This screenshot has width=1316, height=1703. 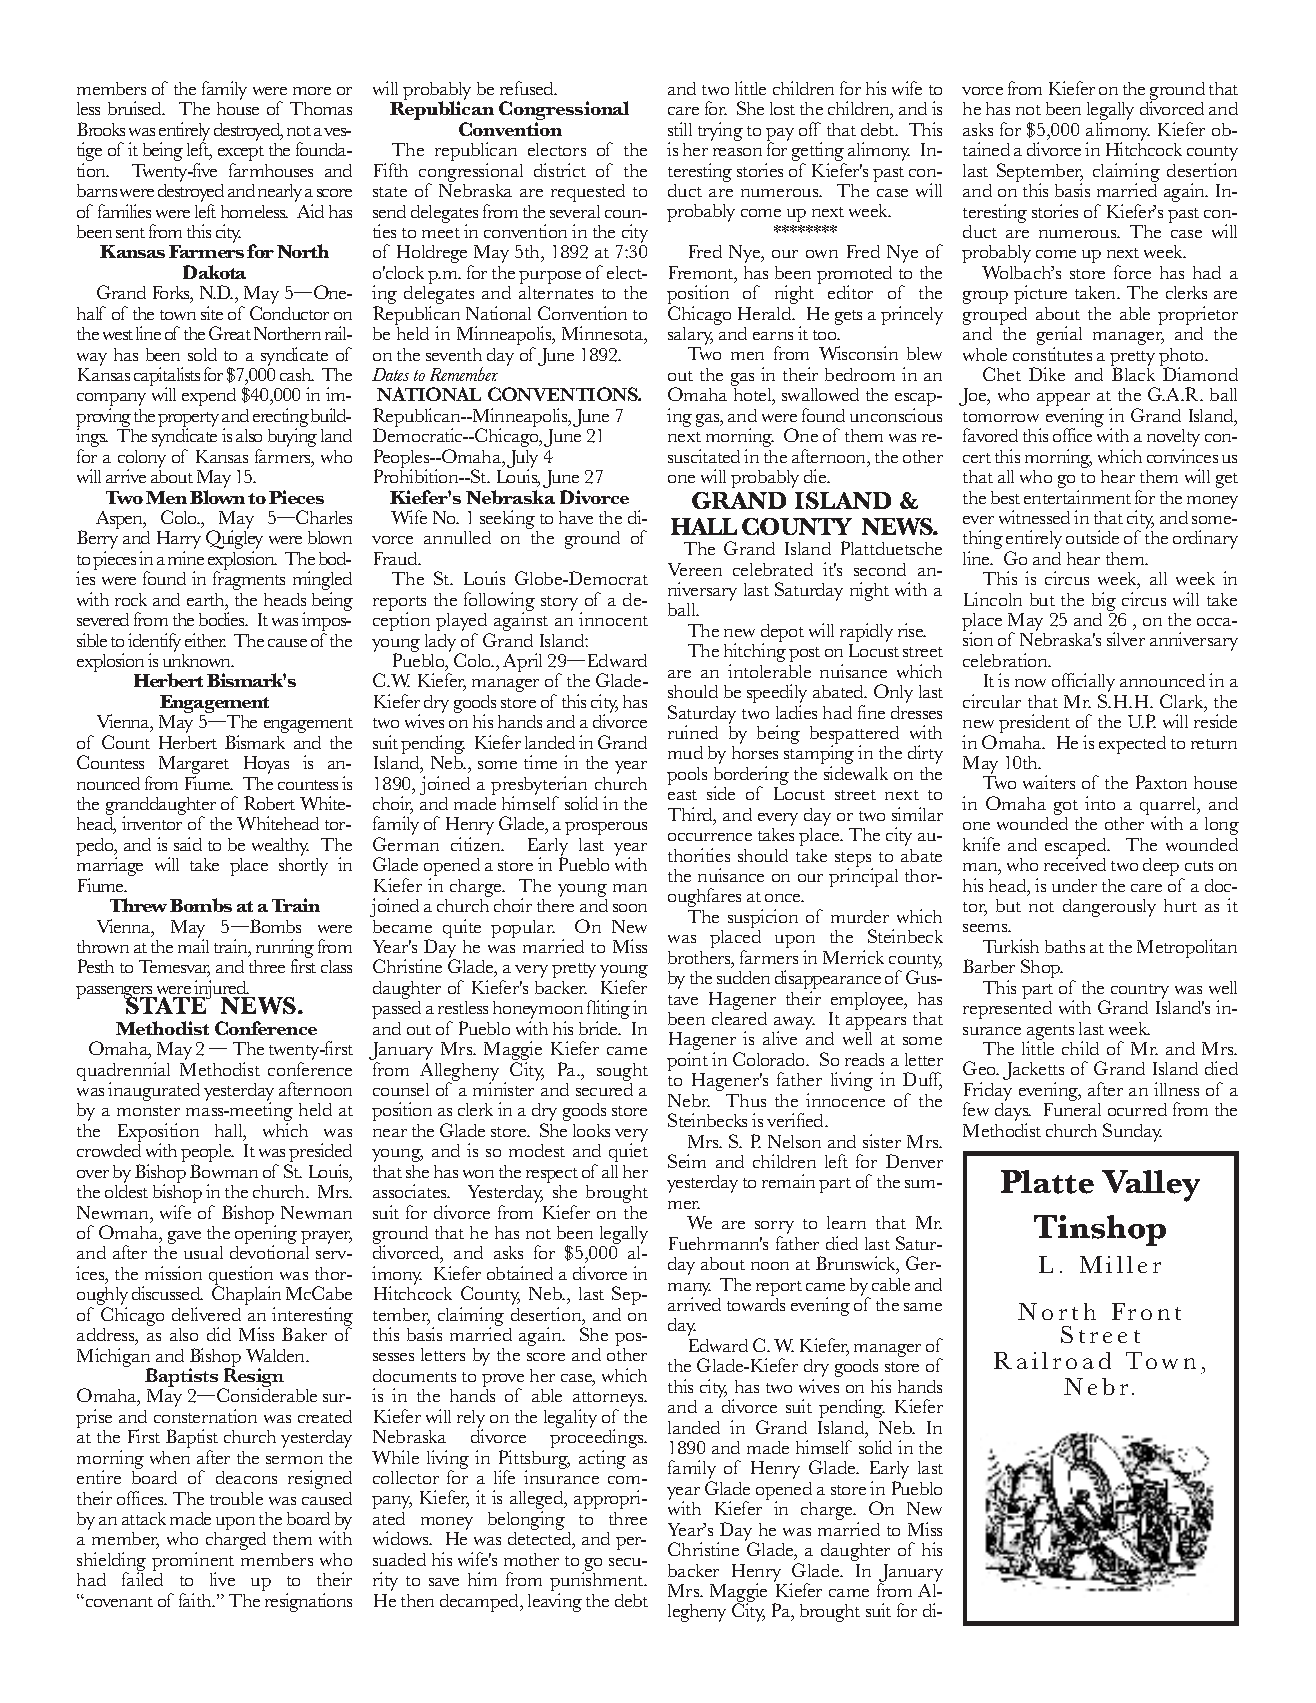 I want to click on except, so click(x=241, y=155).
